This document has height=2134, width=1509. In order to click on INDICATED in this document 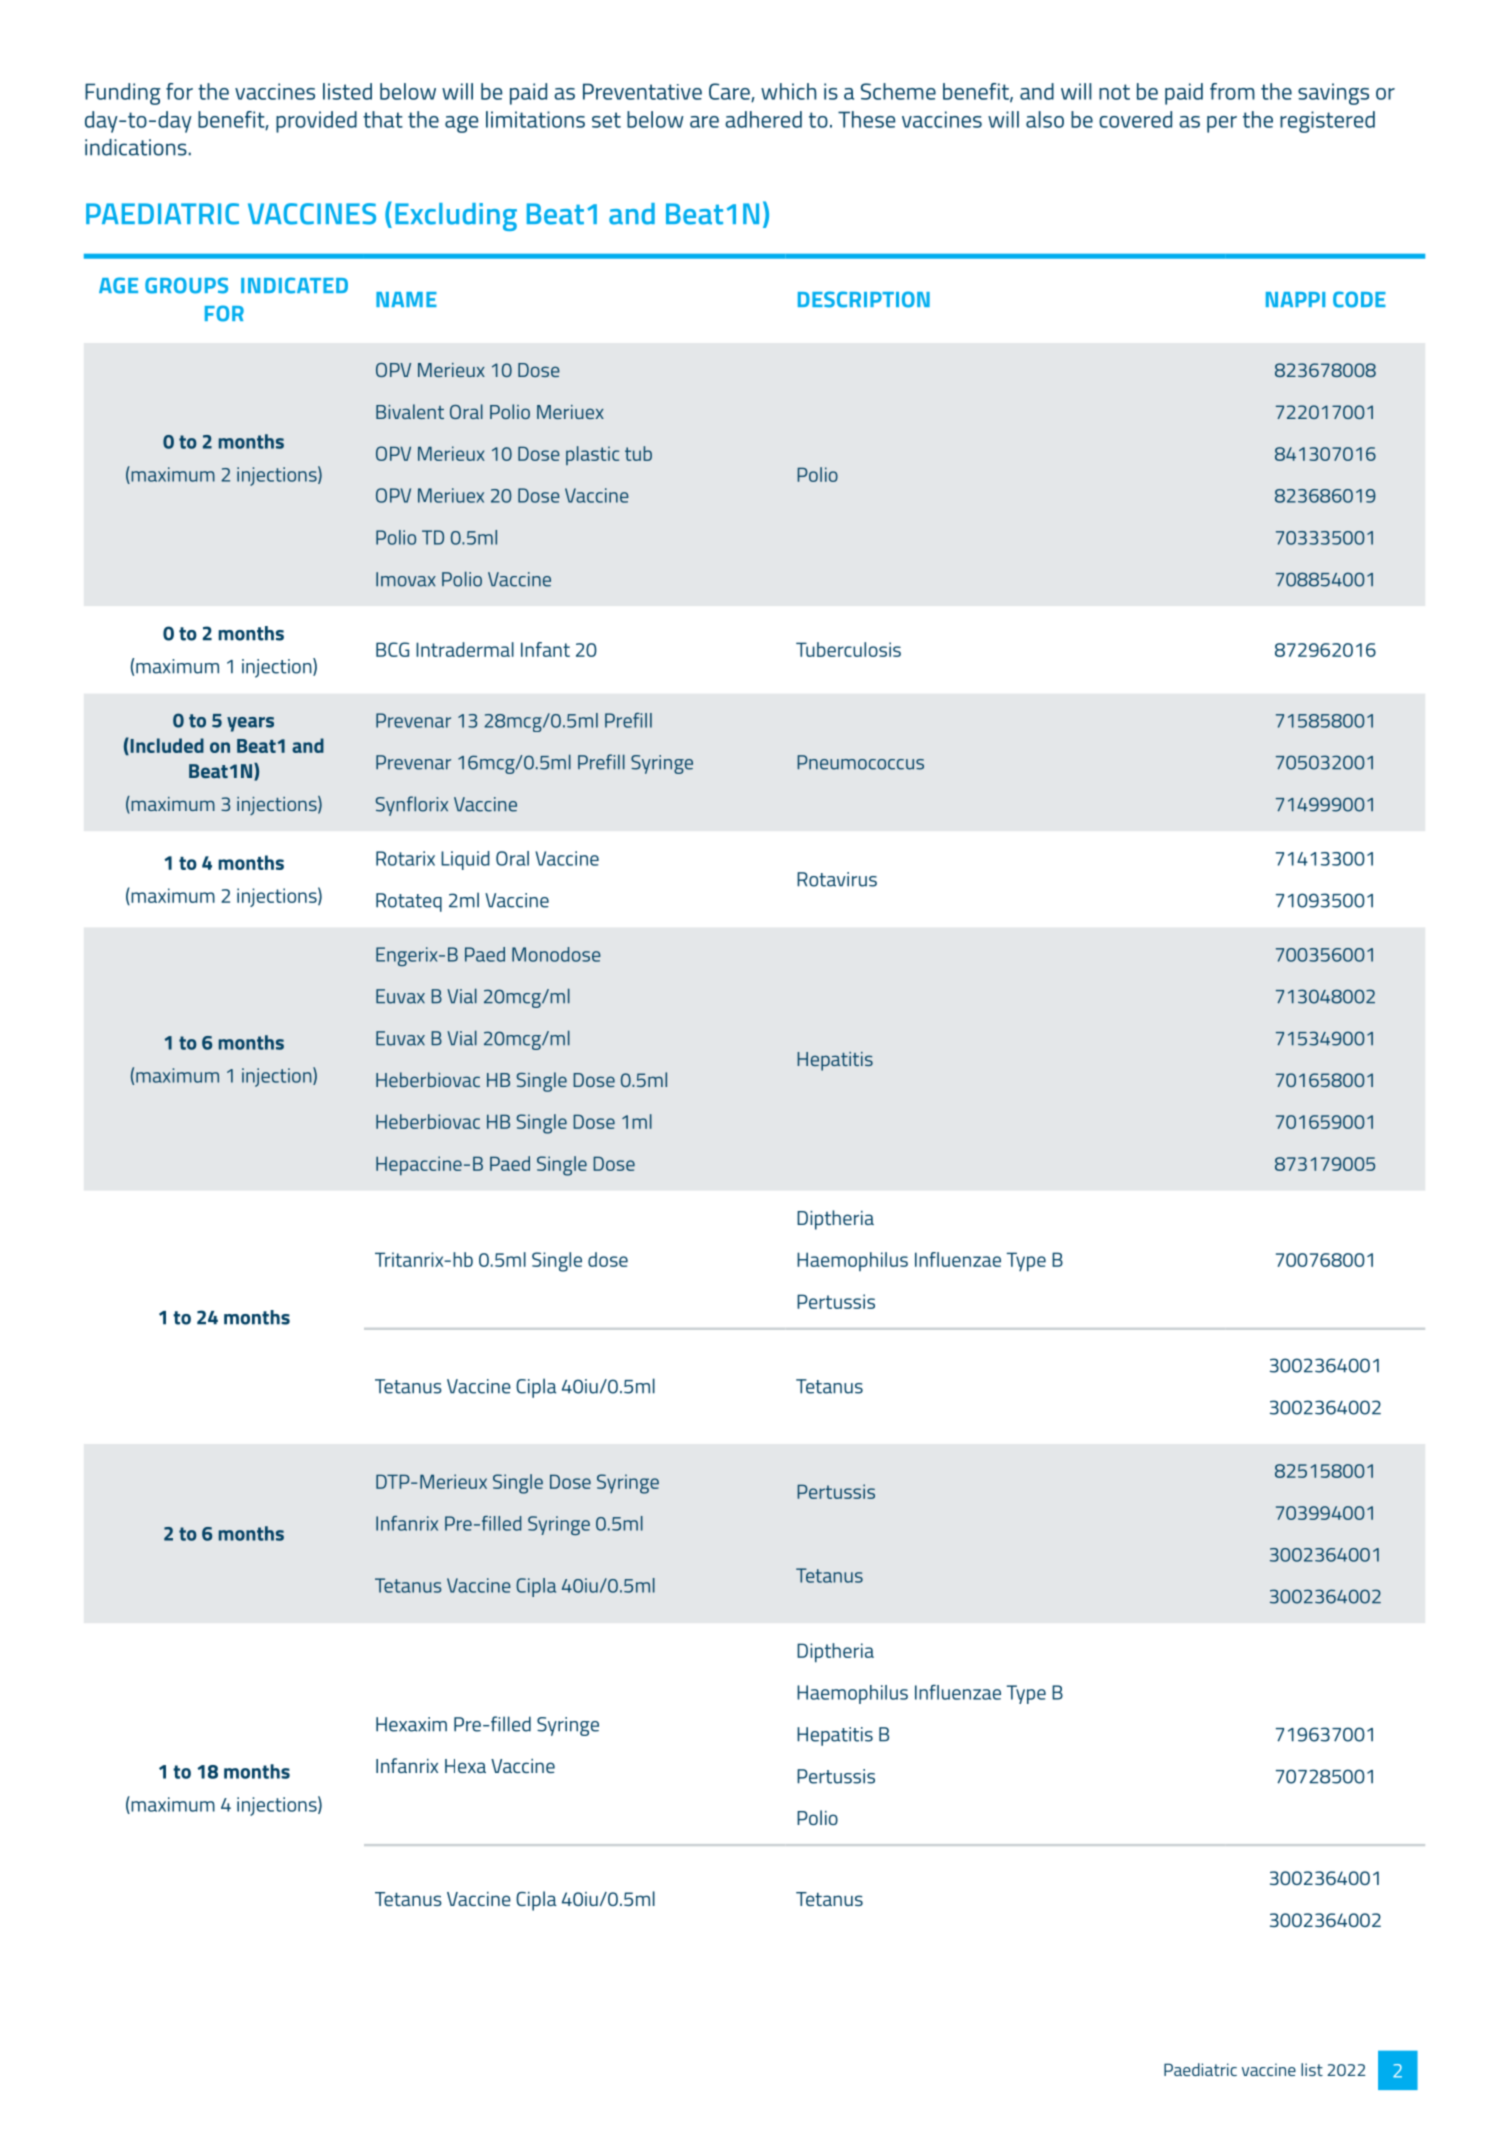, I will do `click(294, 285)`.
